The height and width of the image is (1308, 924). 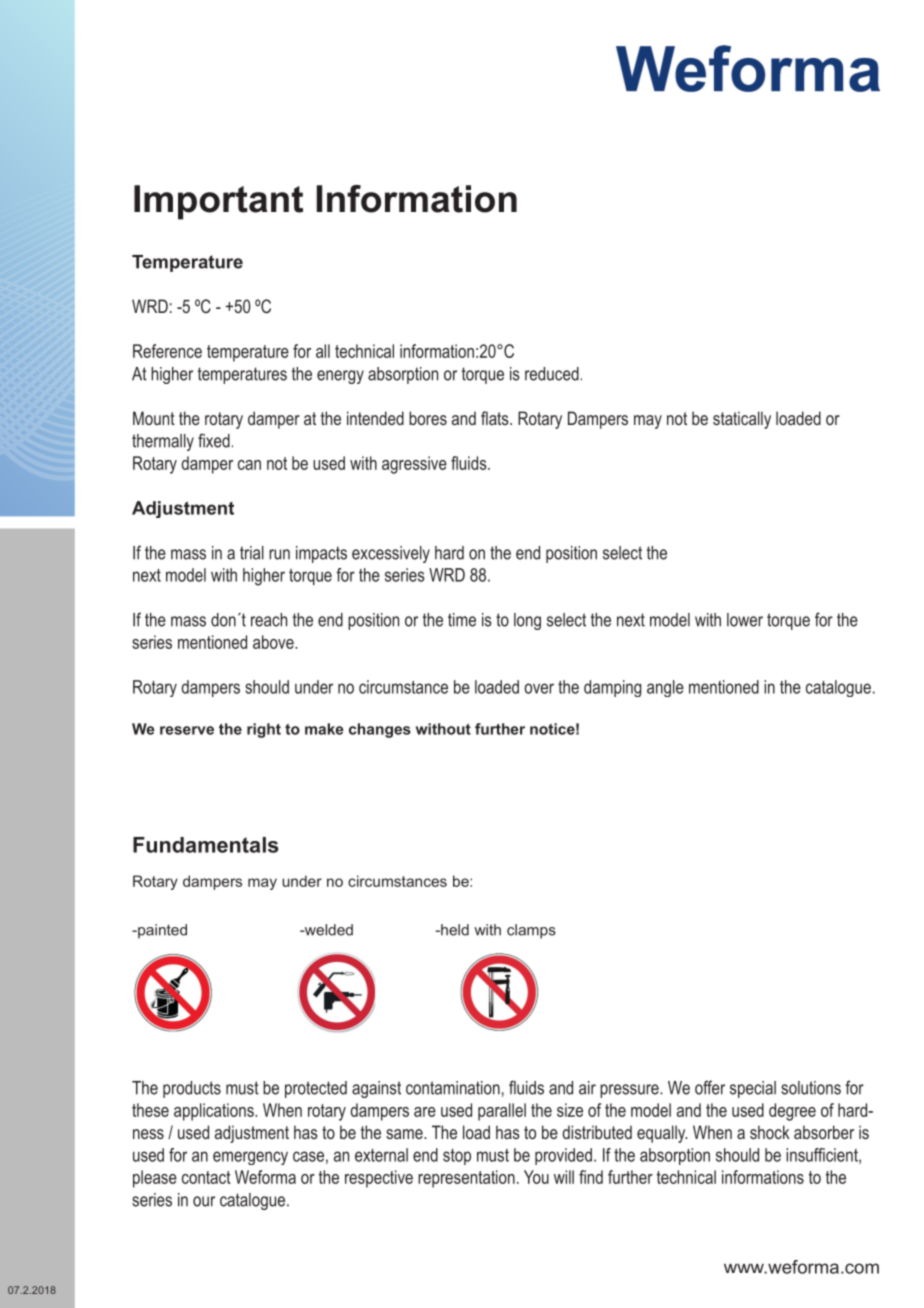 What do you see at coordinates (391, 554) in the image?
I see `excessively` at bounding box center [391, 554].
